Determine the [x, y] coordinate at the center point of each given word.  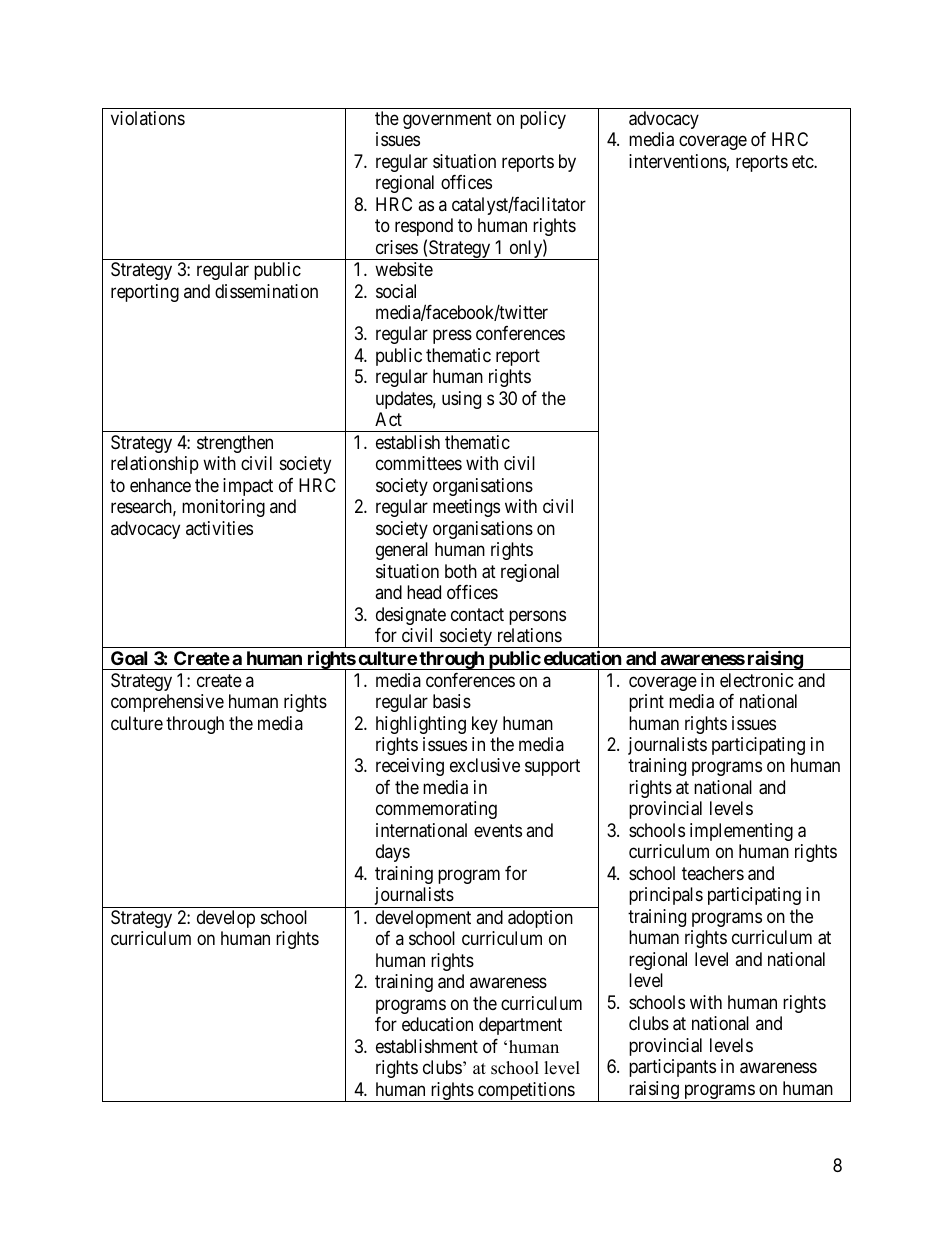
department [520, 1026]
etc [803, 161]
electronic [757, 680]
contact [477, 614]
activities [219, 528]
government [447, 120]
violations [148, 118]
